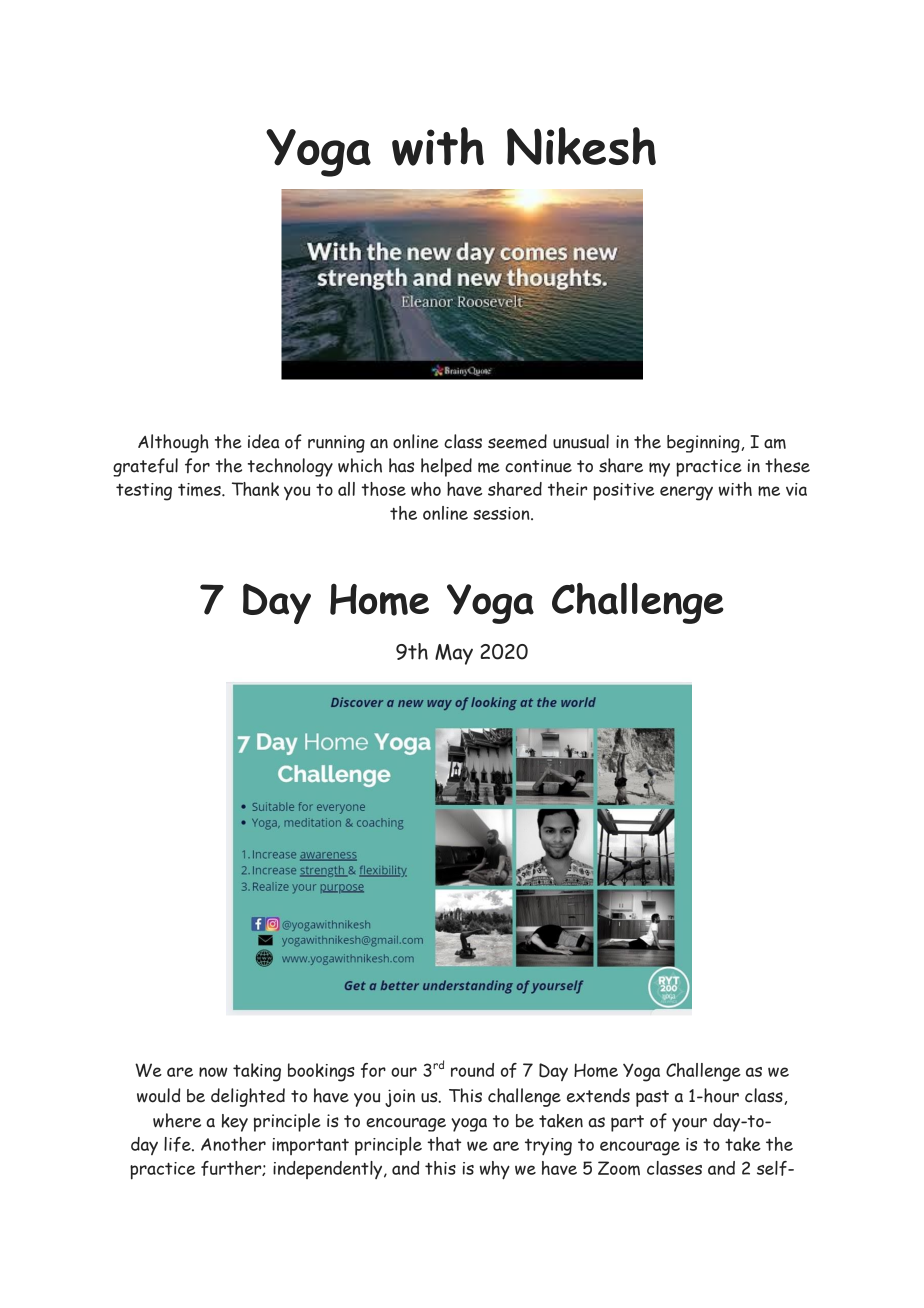  What do you see at coordinates (689, 1125) in the screenshot?
I see `your` at bounding box center [689, 1125].
